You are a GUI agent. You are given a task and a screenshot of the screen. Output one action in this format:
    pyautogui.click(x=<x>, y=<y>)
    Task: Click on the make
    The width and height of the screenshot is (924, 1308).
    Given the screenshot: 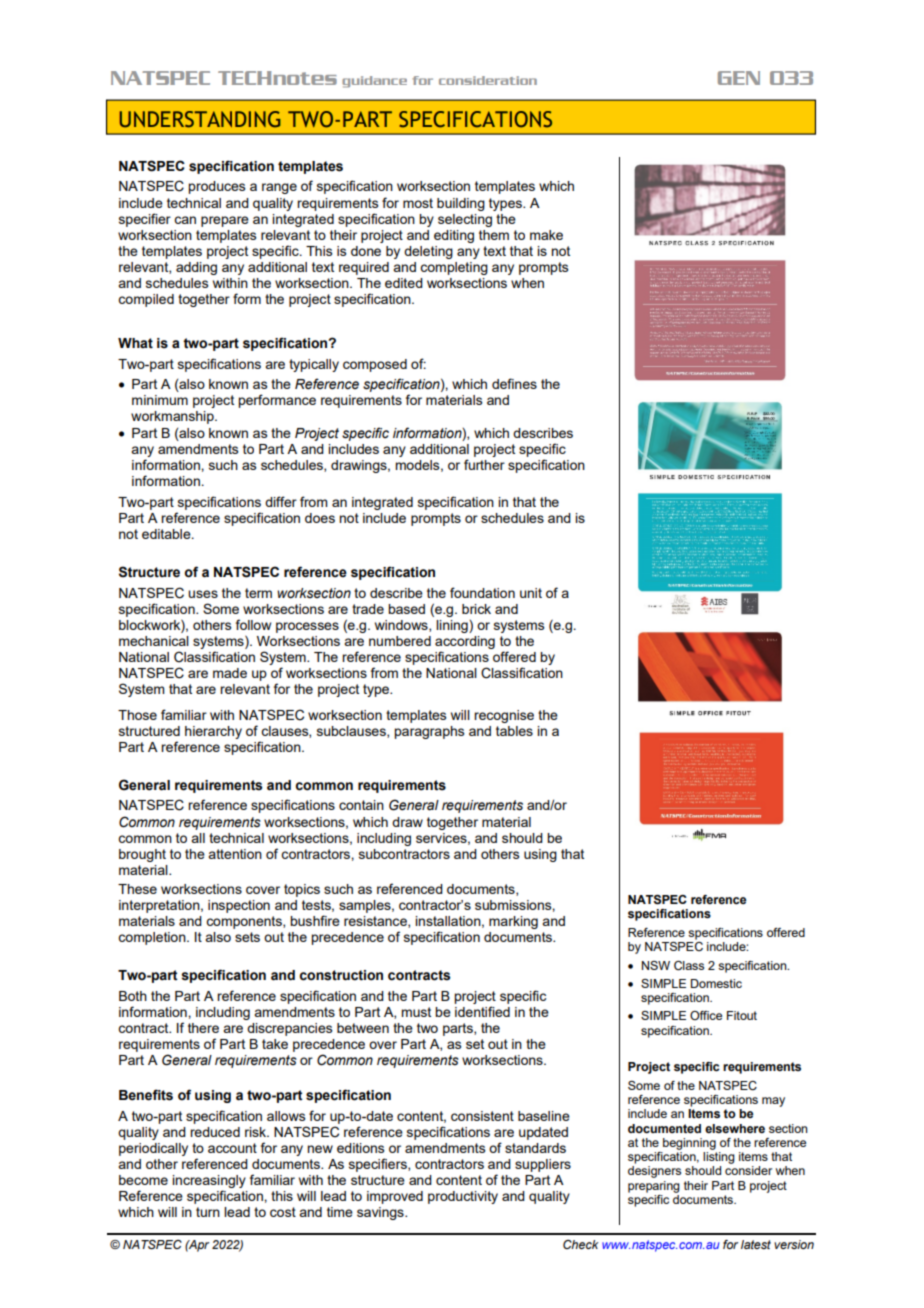 What is the action you would take?
    pyautogui.click(x=546, y=235)
